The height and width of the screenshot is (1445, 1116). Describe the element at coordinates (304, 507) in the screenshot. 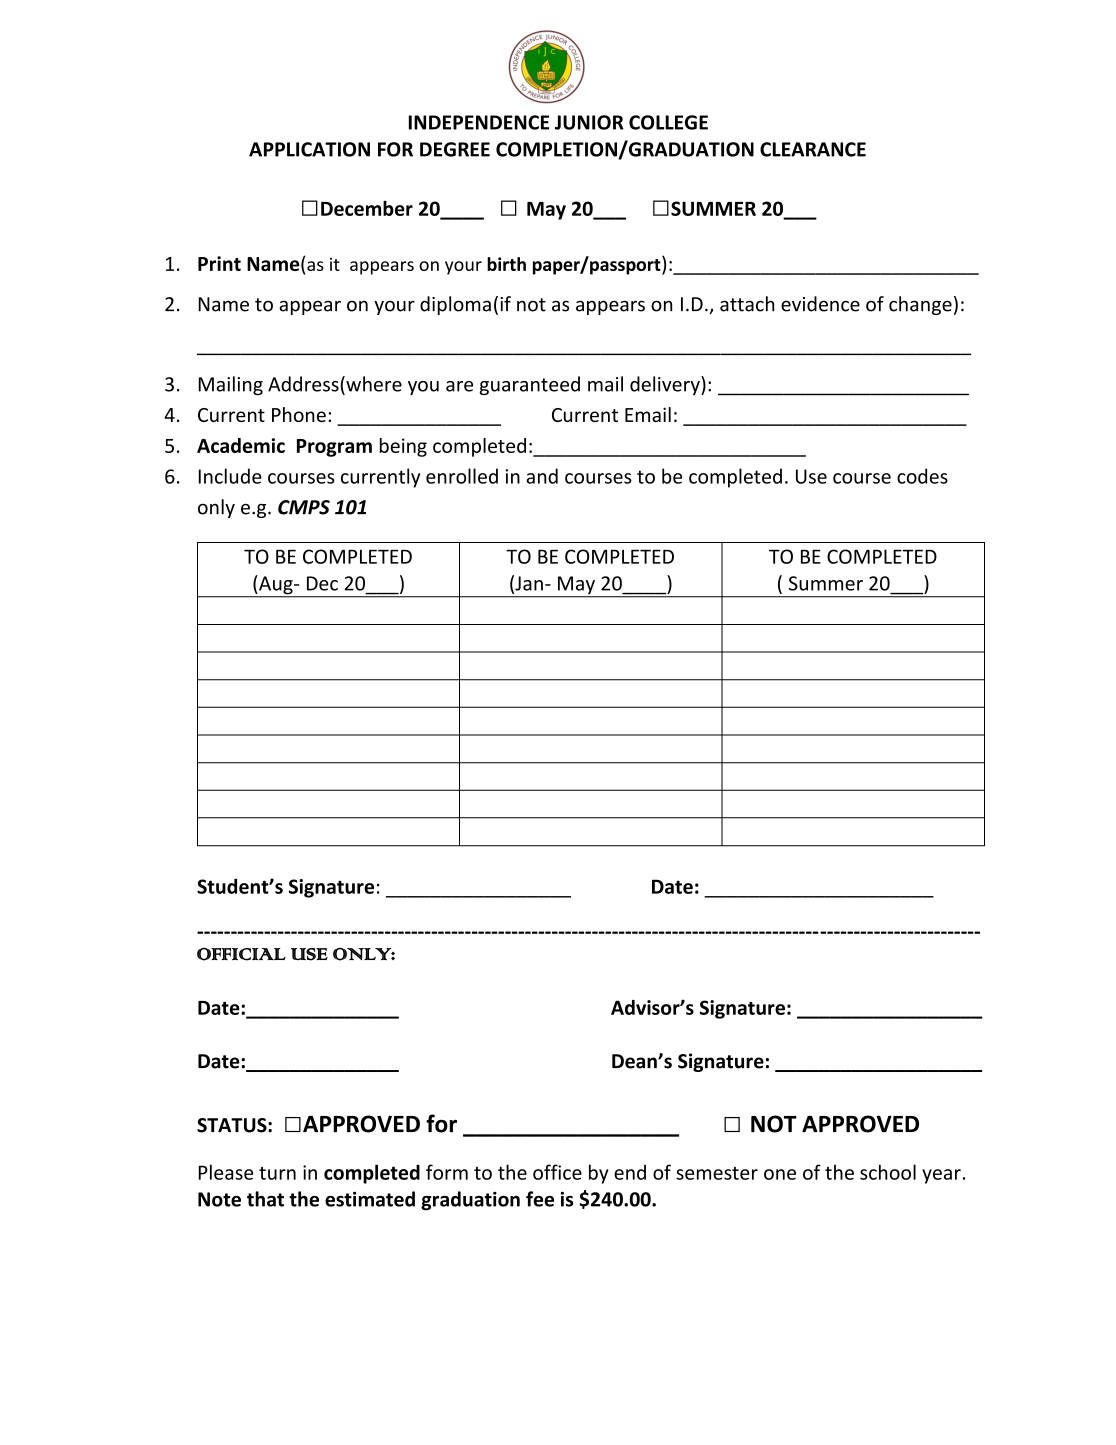

I see `CMPS` at that location.
